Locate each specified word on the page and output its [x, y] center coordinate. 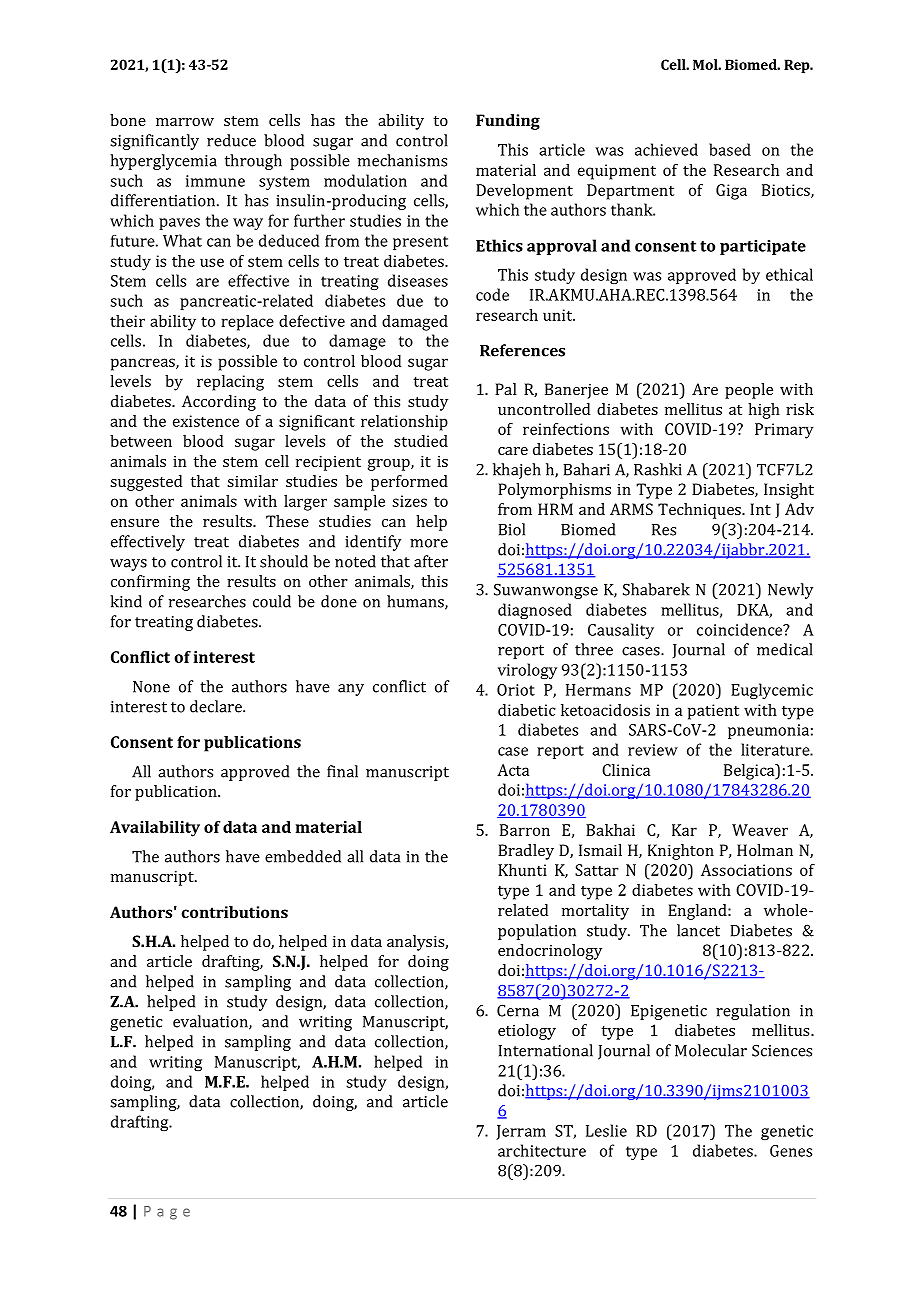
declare [217, 706]
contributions [234, 912]
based [730, 149]
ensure [135, 523]
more [429, 543]
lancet [698, 930]
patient [713, 712]
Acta [513, 770]
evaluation [211, 1022]
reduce [231, 140]
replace [247, 323]
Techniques [700, 511]
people [749, 391]
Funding [508, 122]
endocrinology [550, 952]
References [522, 350]
